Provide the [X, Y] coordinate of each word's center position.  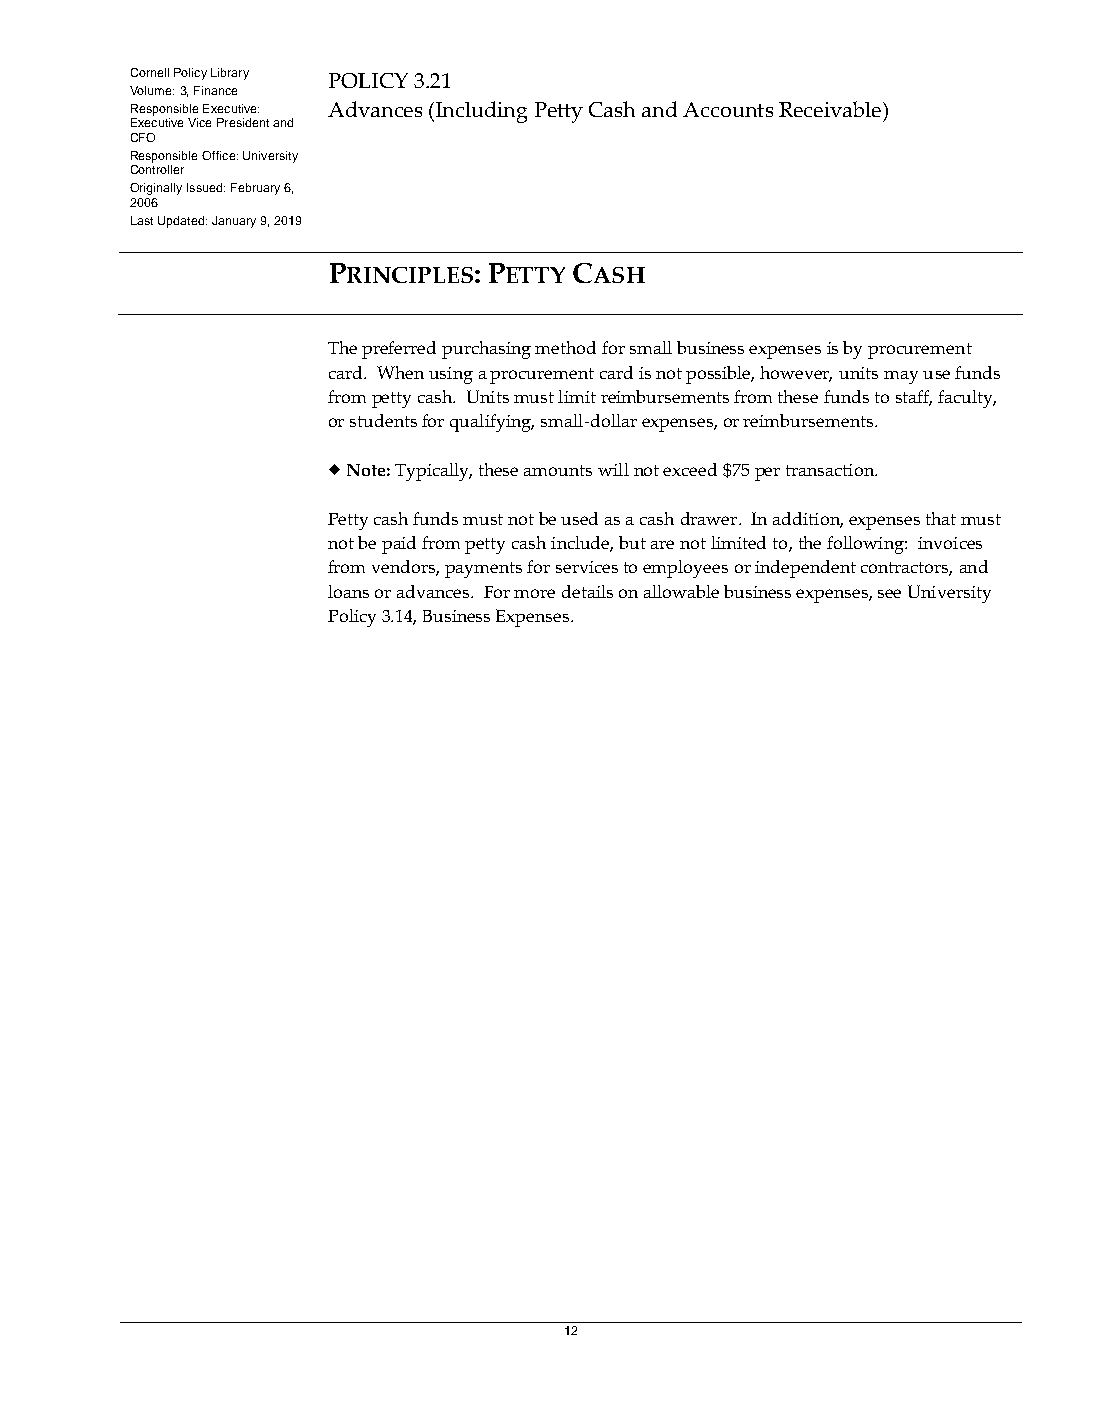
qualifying [492, 423]
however [796, 374]
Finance [215, 90]
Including [481, 112]
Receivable [830, 109]
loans [348, 591]
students [383, 420]
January [234, 222]
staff [914, 398]
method [565, 347]
